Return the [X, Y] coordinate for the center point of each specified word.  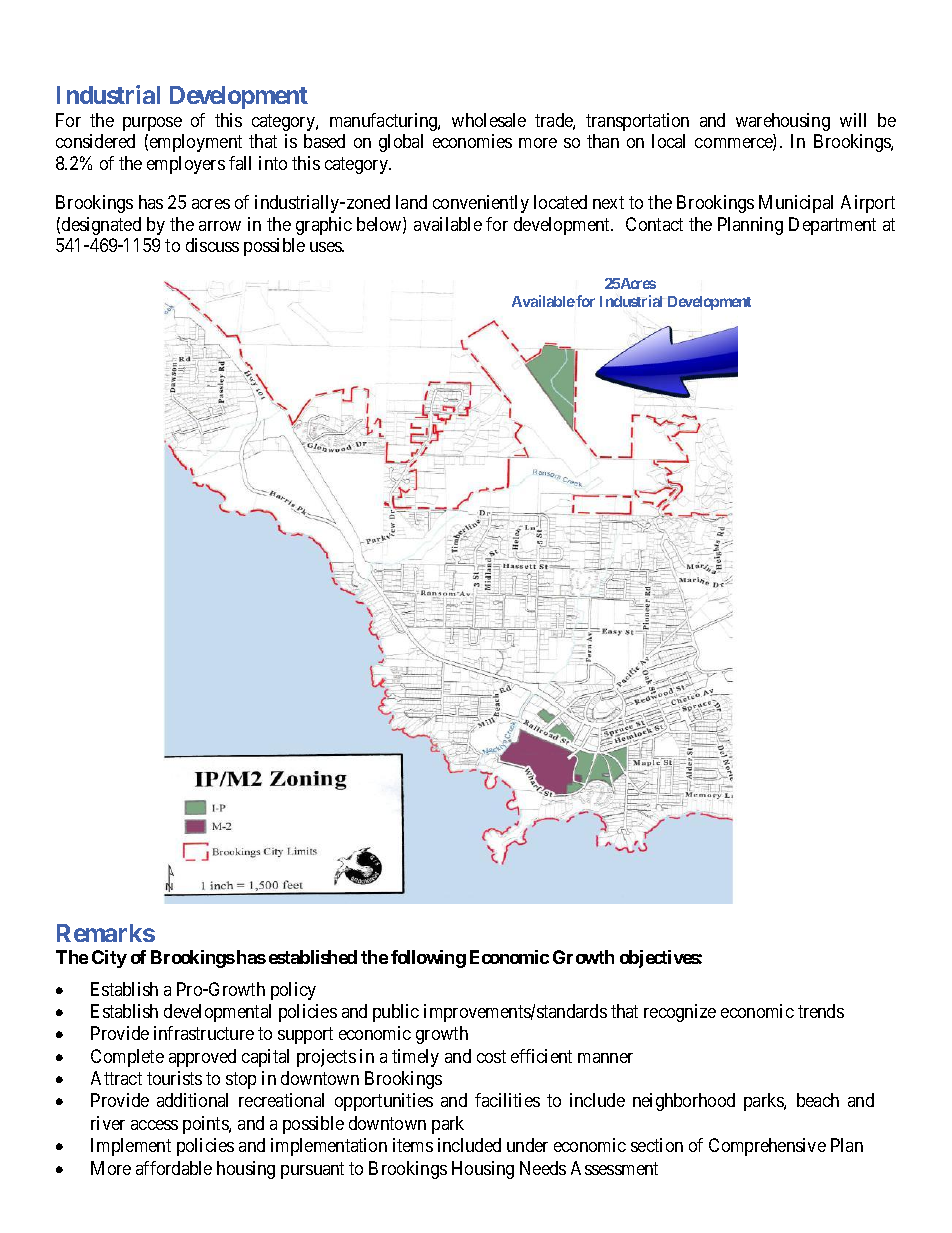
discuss [212, 245]
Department [832, 226]
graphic [324, 226]
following [428, 959]
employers [186, 165]
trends [821, 1011]
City [109, 959]
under [527, 1145]
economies [472, 141]
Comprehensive [767, 1147]
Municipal [796, 204]
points [206, 1125]
